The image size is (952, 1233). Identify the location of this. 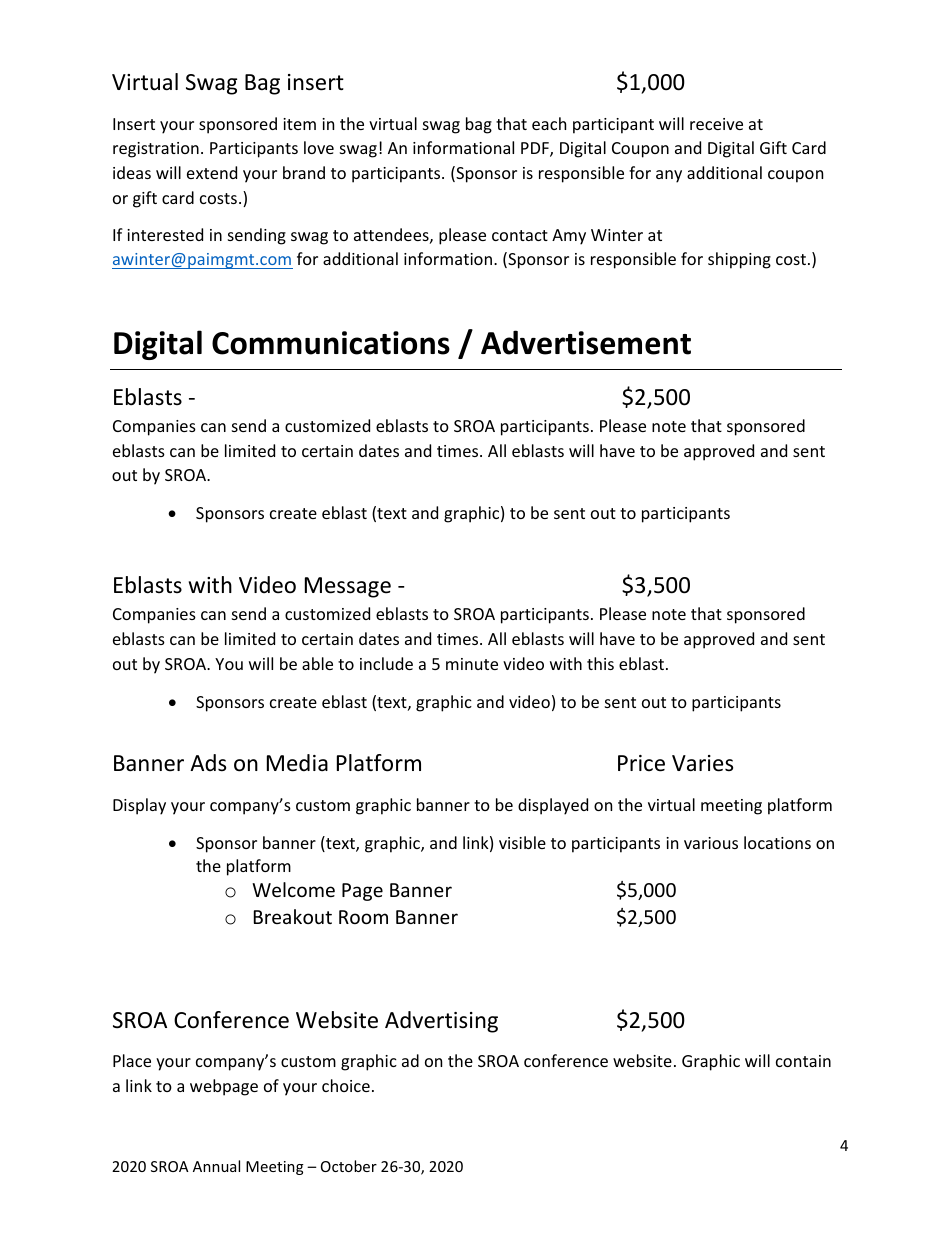
(600, 663).
